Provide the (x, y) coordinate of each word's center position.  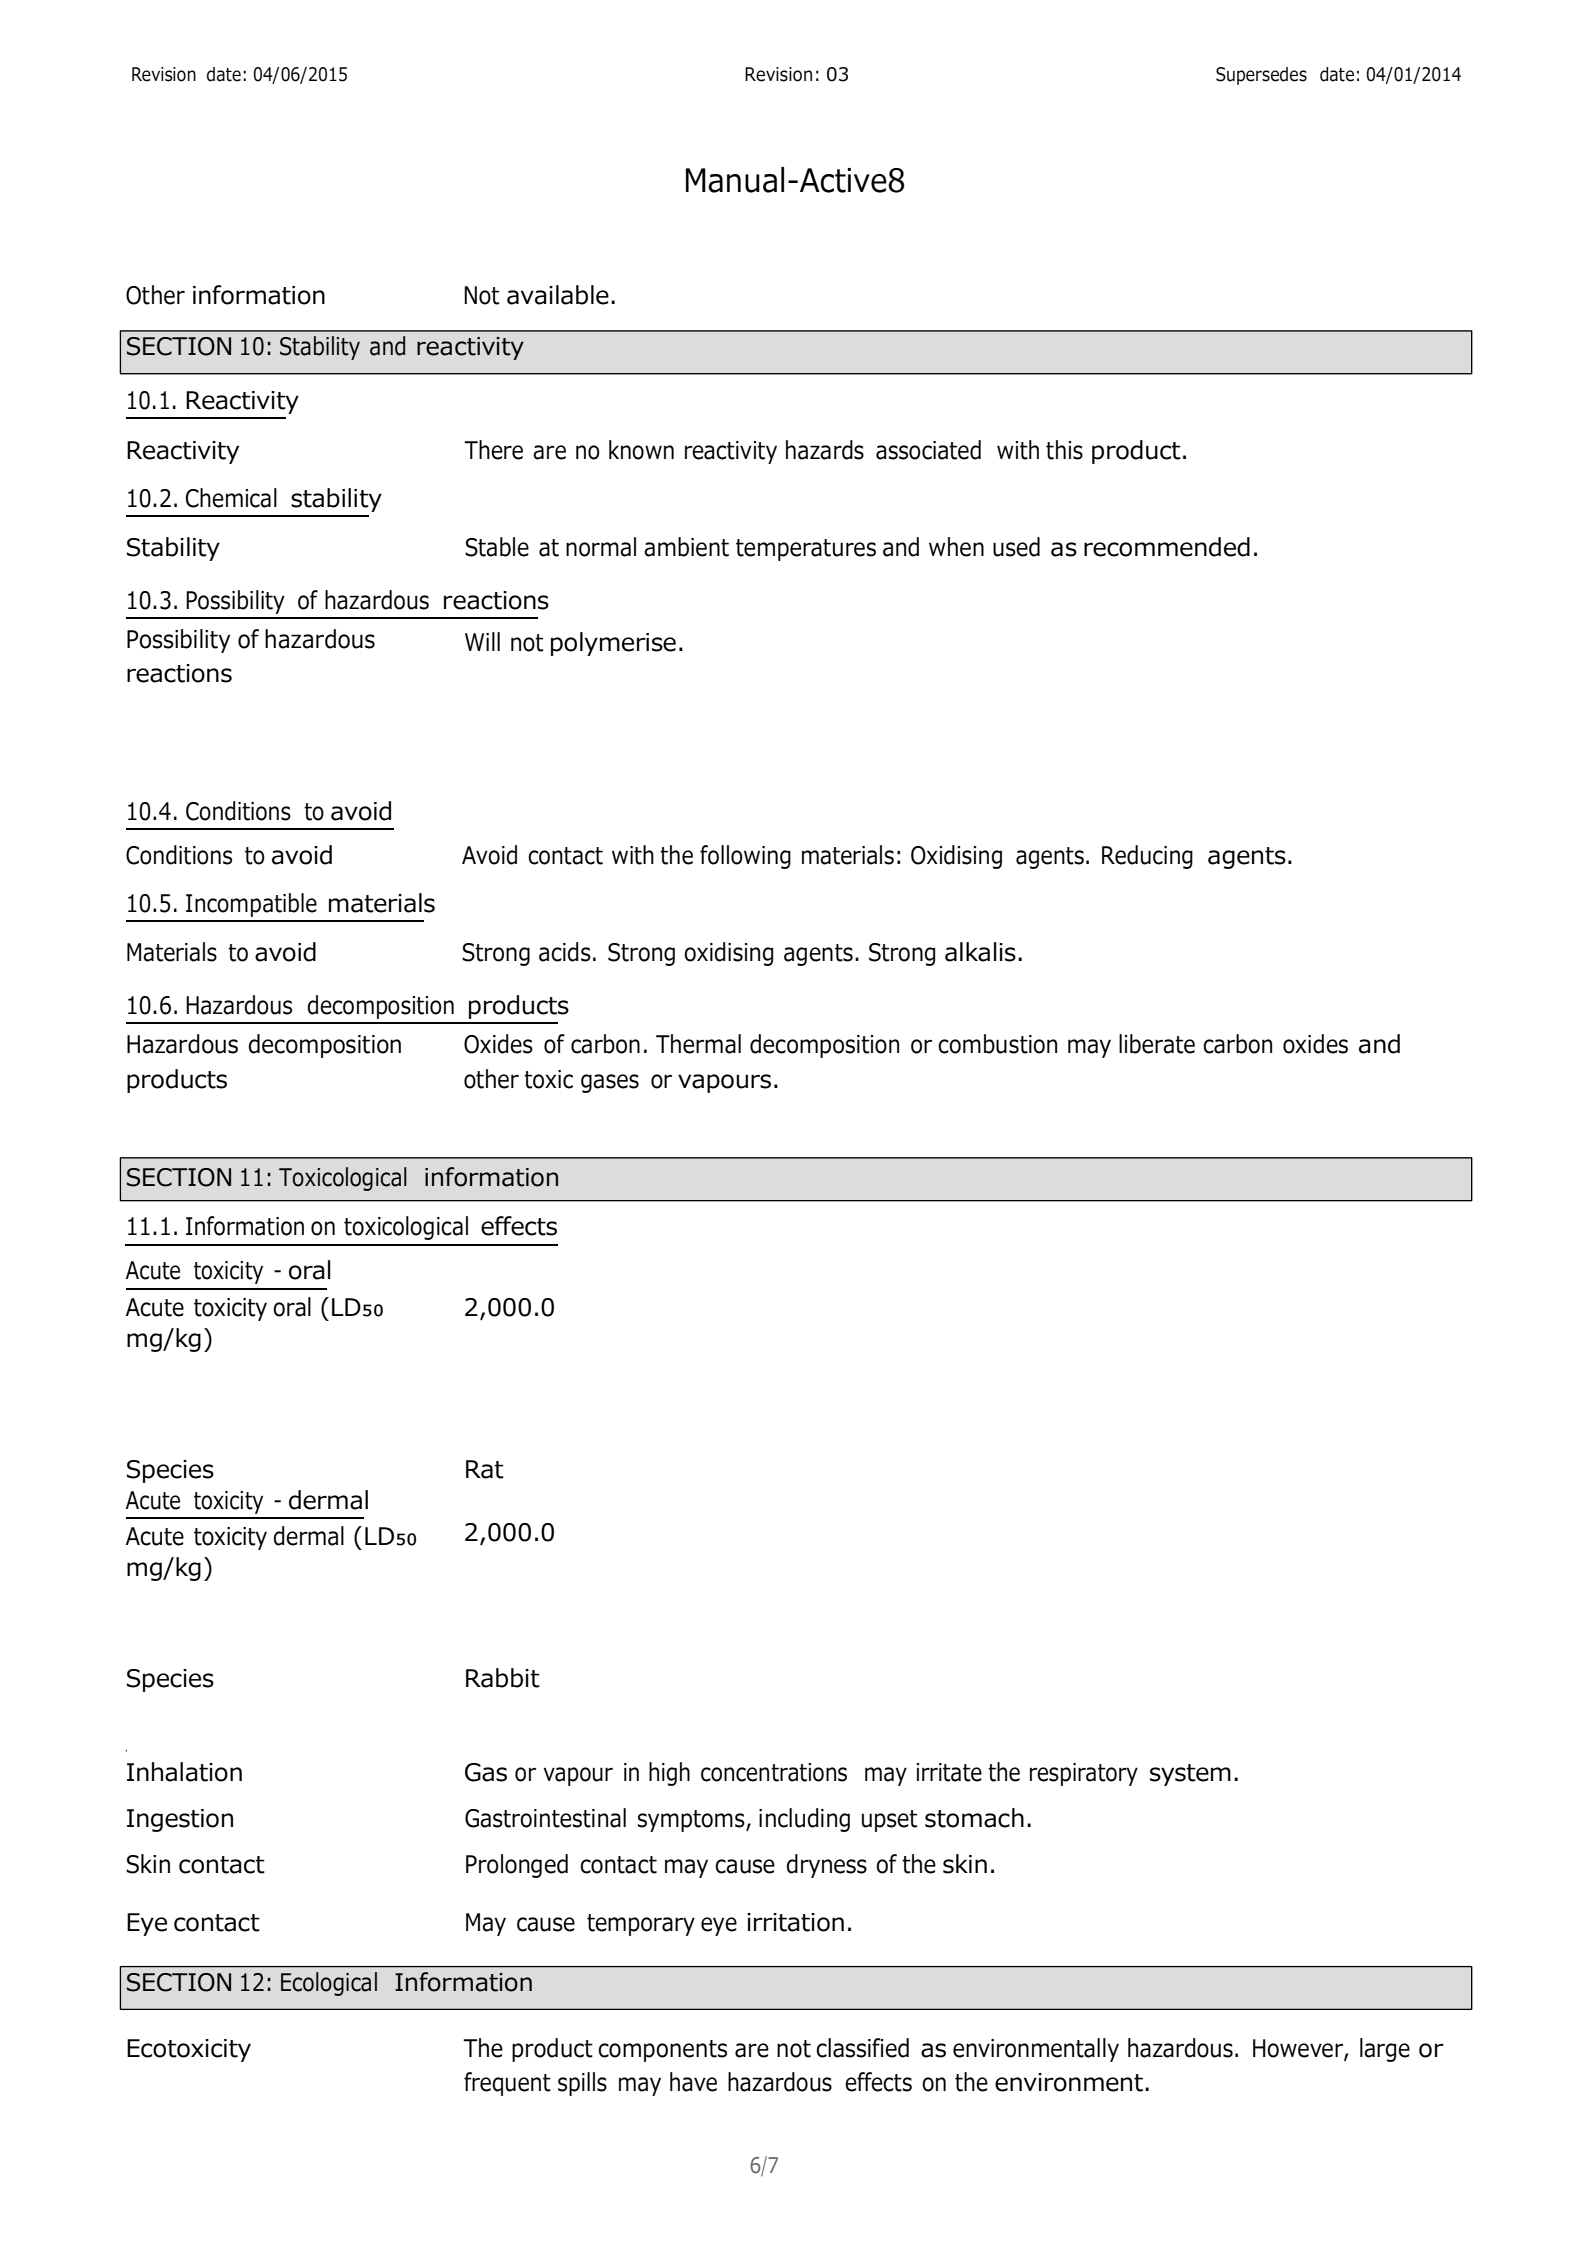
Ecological (329, 1984)
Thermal (698, 1044)
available (558, 295)
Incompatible (251, 905)
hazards (825, 450)
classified (862, 2048)
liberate (1157, 1044)
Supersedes (1261, 76)
